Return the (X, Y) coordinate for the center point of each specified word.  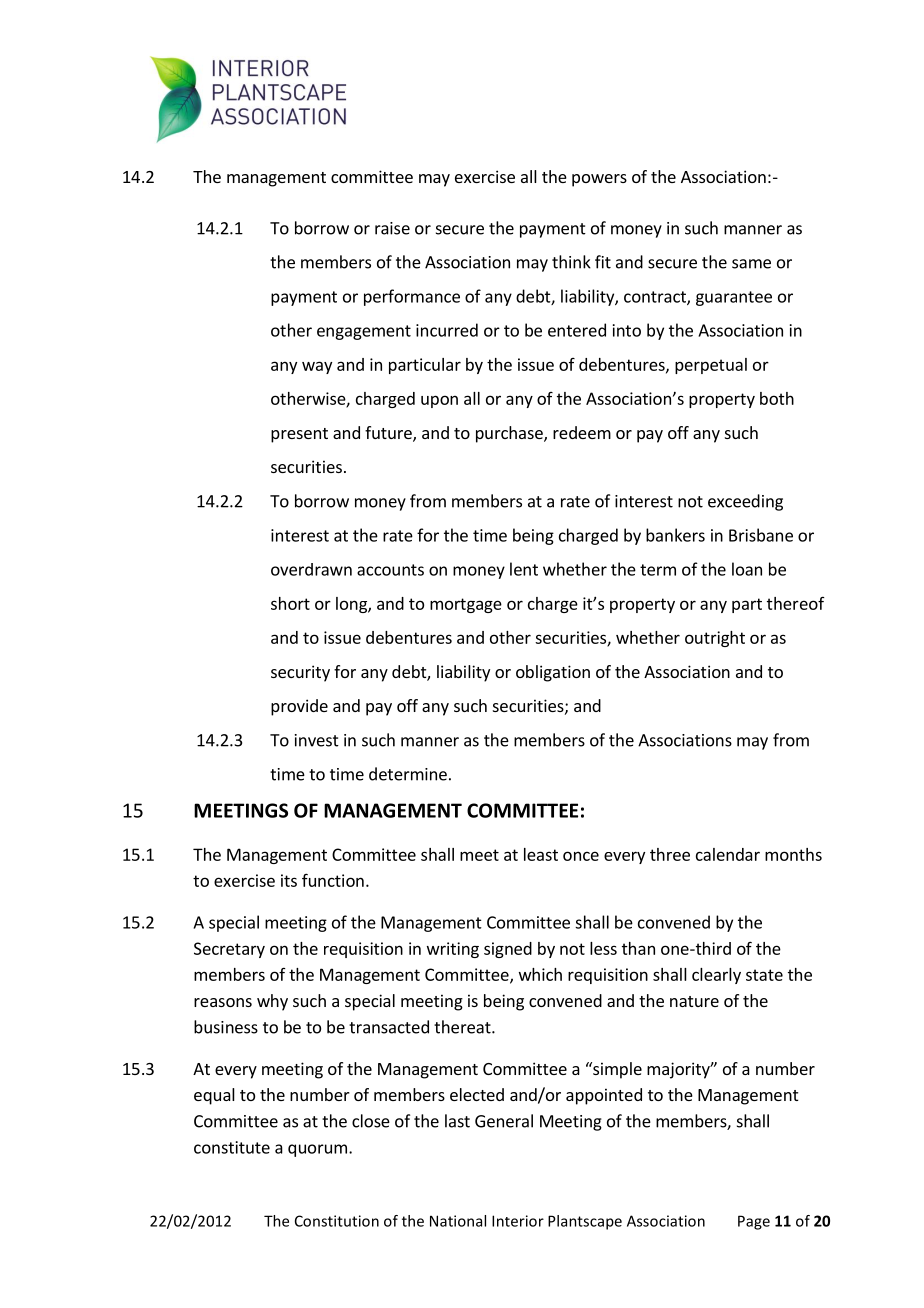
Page (754, 1222)
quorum (317, 1150)
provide (299, 707)
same (751, 264)
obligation (553, 673)
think (571, 262)
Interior (518, 1221)
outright (715, 639)
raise (392, 228)
